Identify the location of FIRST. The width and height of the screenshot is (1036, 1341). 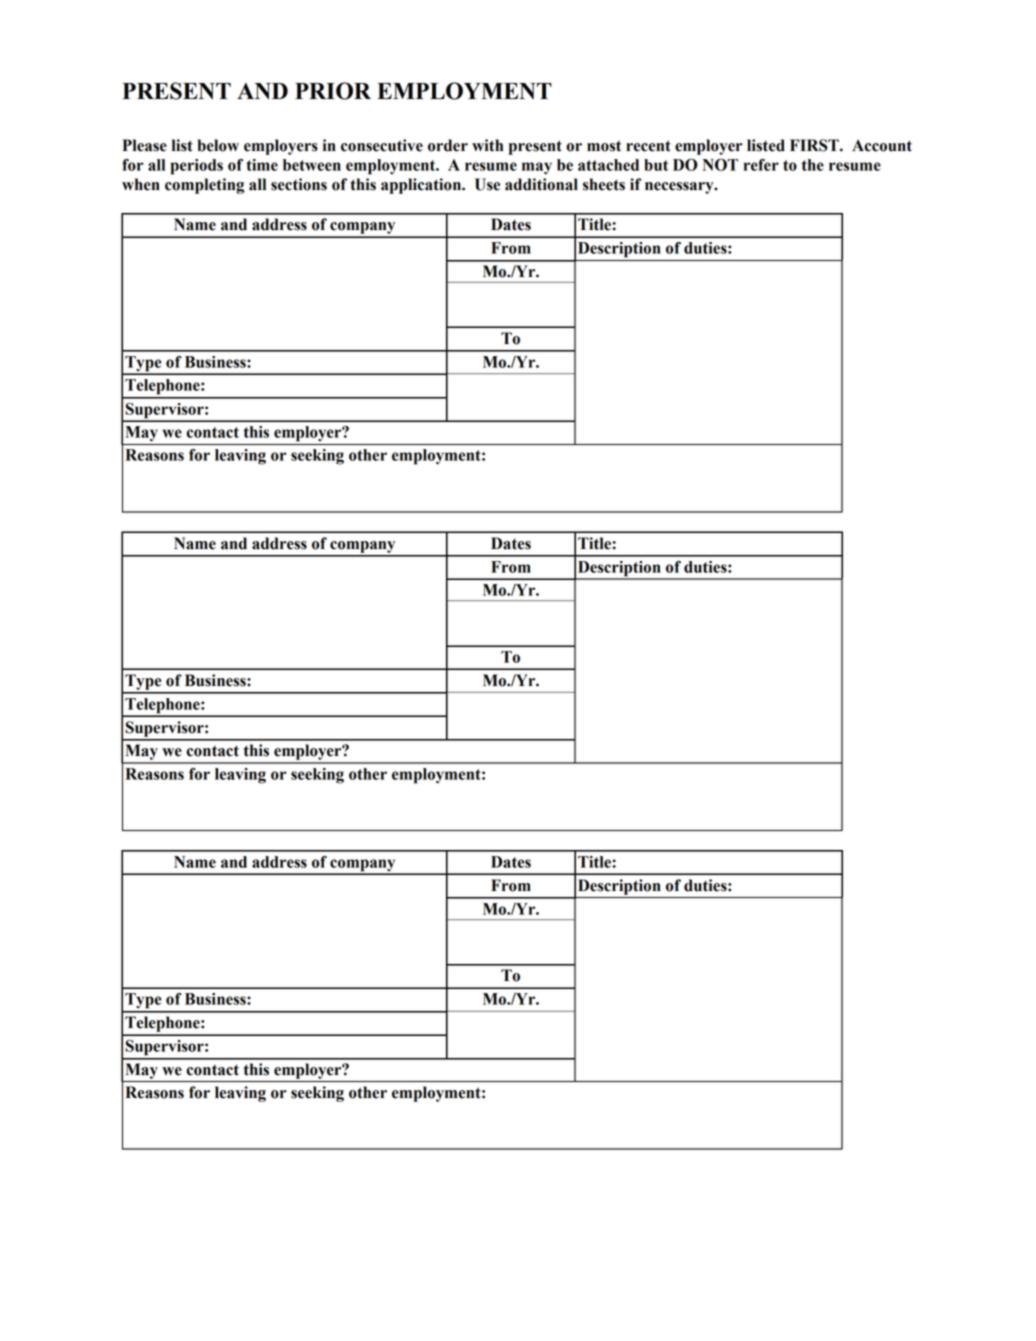
(815, 145).
